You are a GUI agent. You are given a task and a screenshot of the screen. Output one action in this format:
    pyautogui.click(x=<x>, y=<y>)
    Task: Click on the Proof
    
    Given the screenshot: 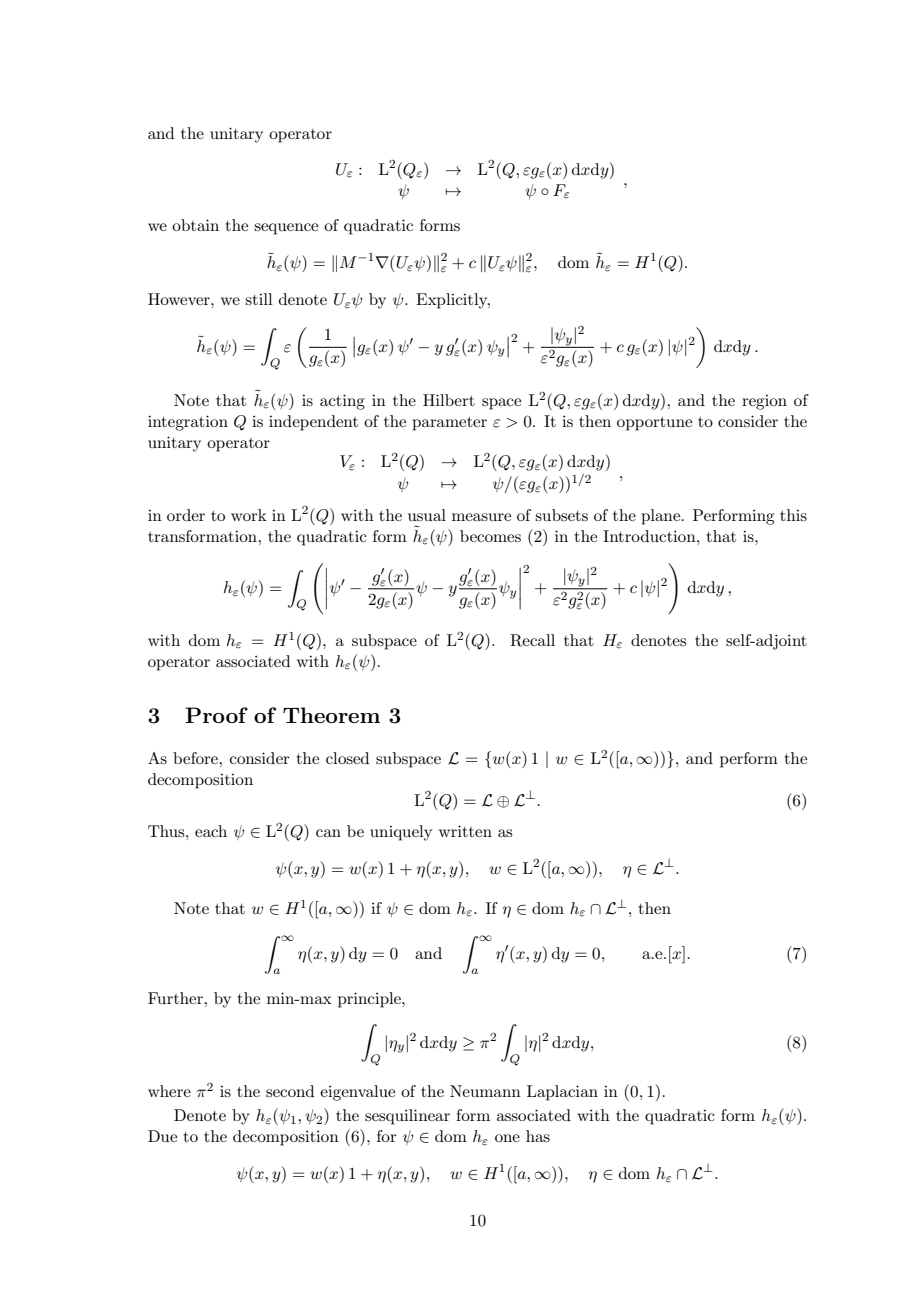 What is the action you would take?
    pyautogui.click(x=216, y=715)
